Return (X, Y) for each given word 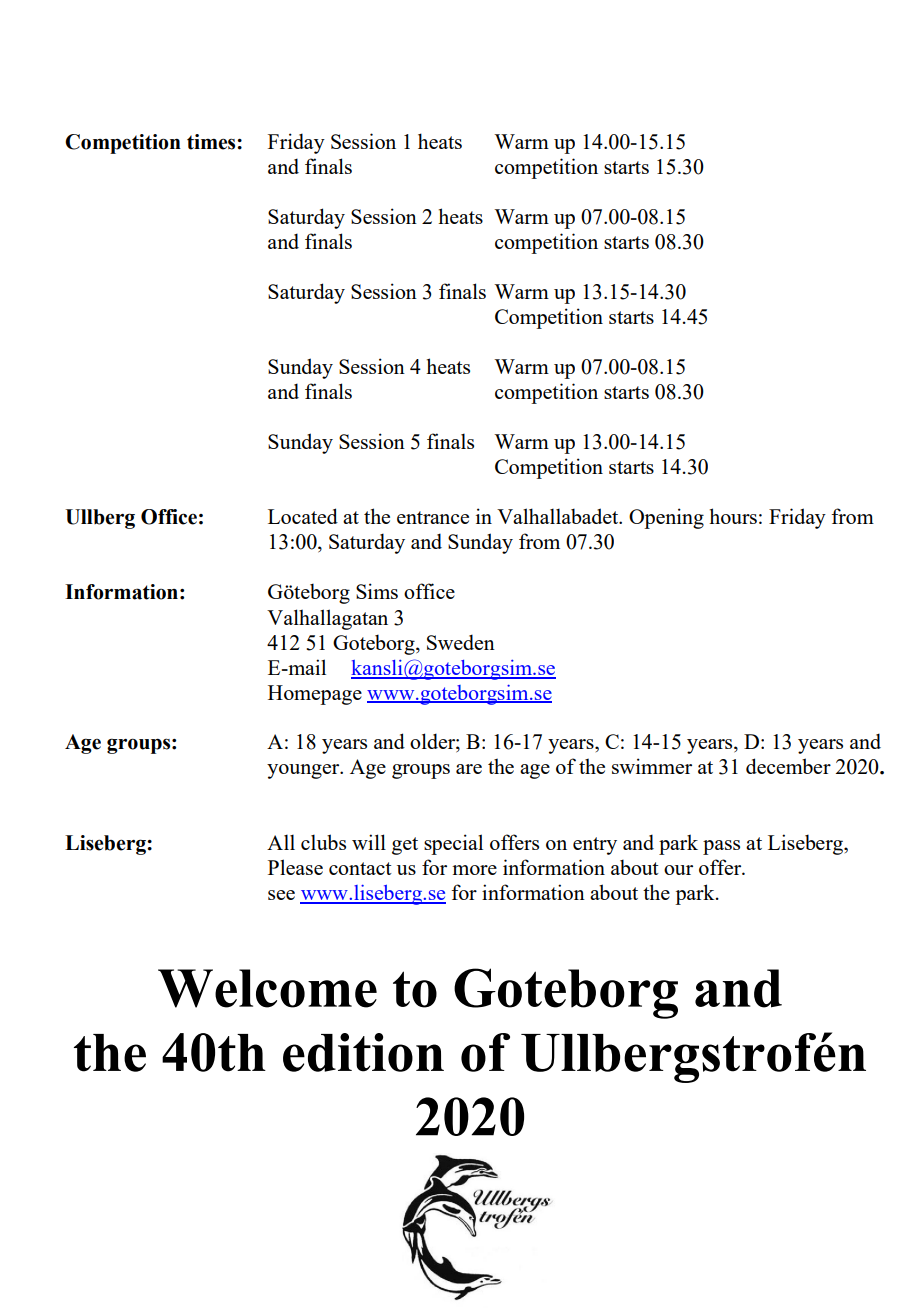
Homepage (315, 695)
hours (733, 516)
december (788, 766)
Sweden (461, 642)
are (469, 769)
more (474, 870)
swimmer (652, 766)
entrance (433, 517)
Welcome (267, 988)
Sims (377, 591)
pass (721, 847)
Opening (666, 518)
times (212, 142)
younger (304, 771)
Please (295, 867)
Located (303, 516)
